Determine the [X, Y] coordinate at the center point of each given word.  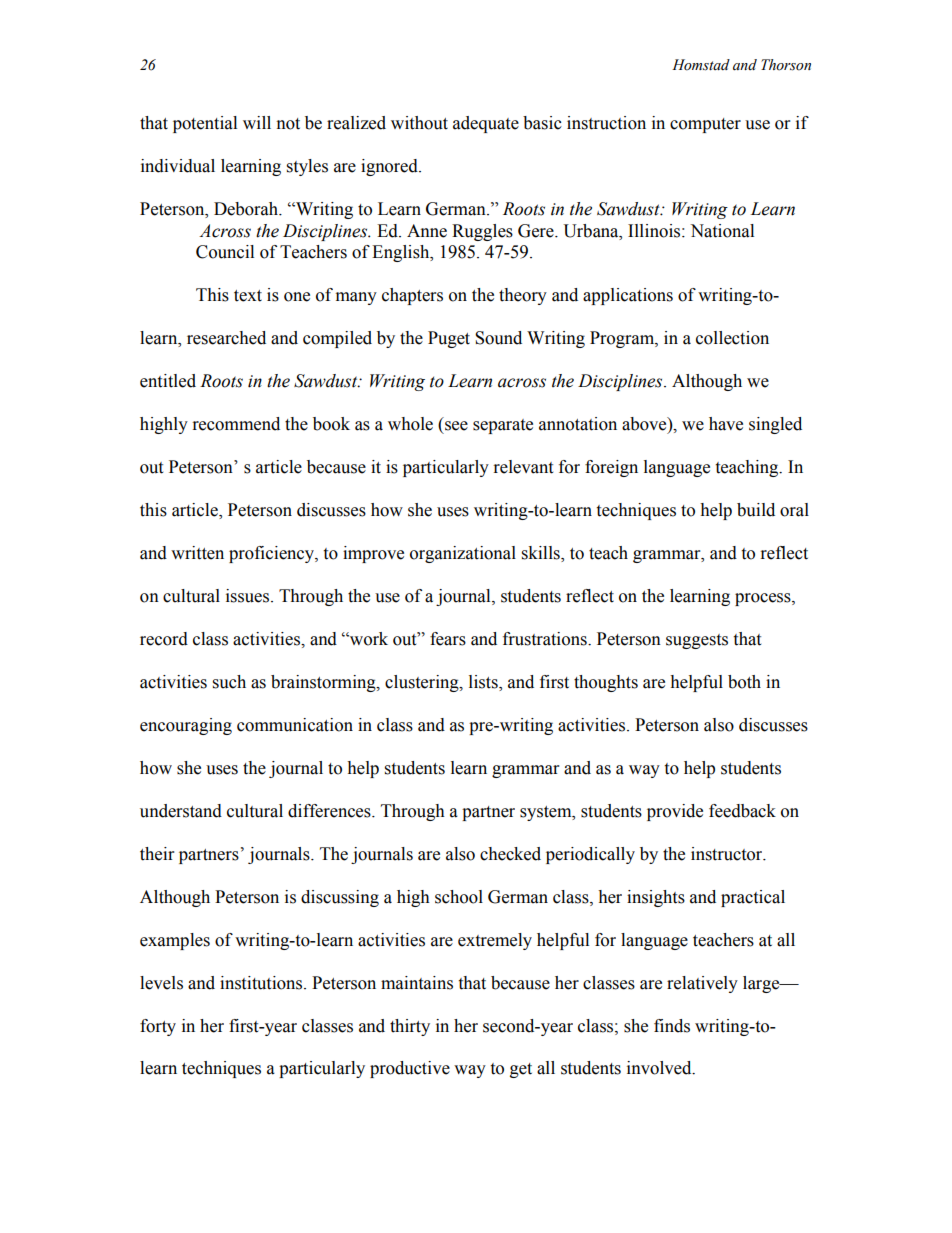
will [257, 122]
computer [705, 125]
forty [158, 1027]
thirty [410, 1027]
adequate [486, 124]
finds [672, 1026]
